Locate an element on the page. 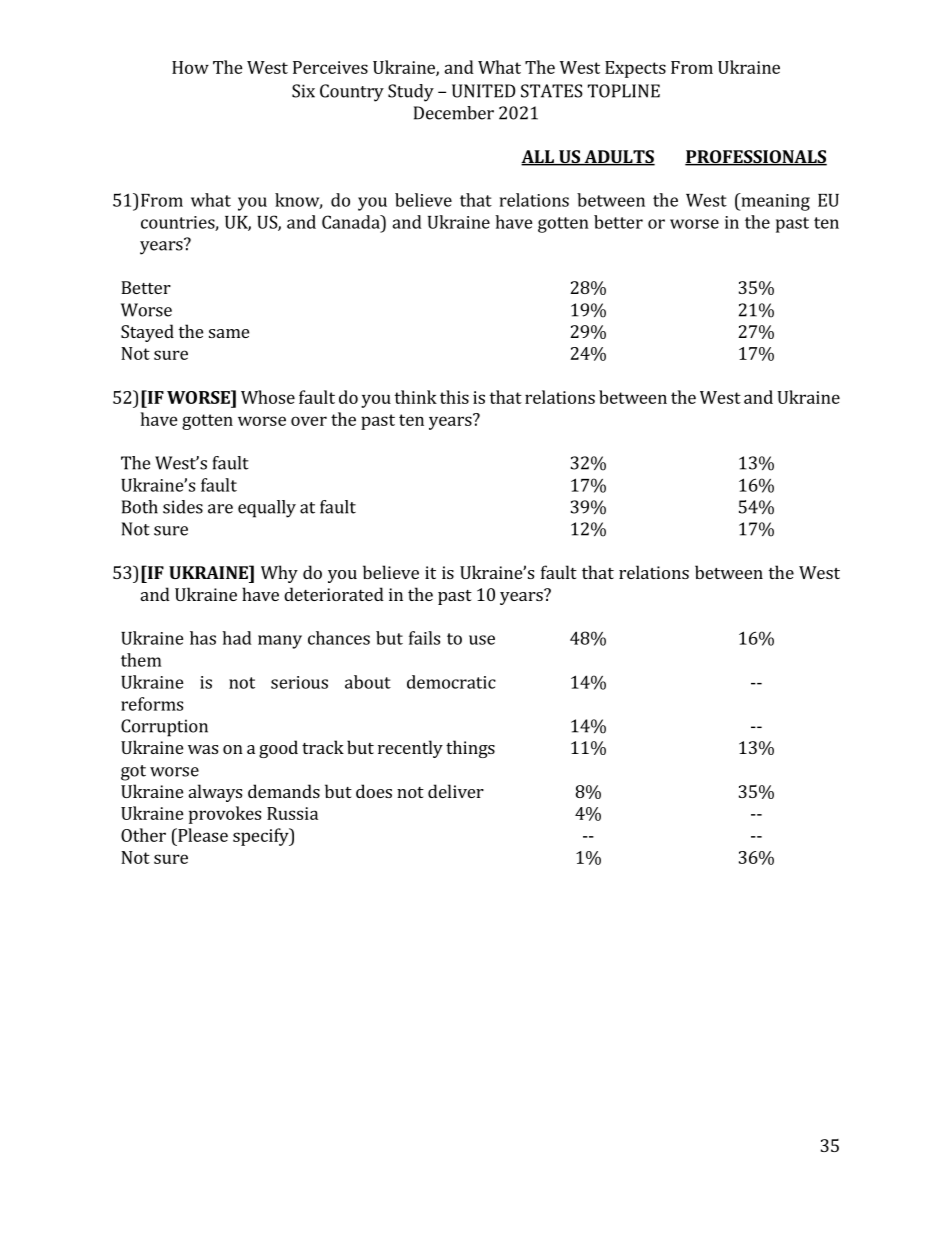 Image resolution: width=952 pixels, height=1233 pixels. Expects is located at coordinates (635, 69).
